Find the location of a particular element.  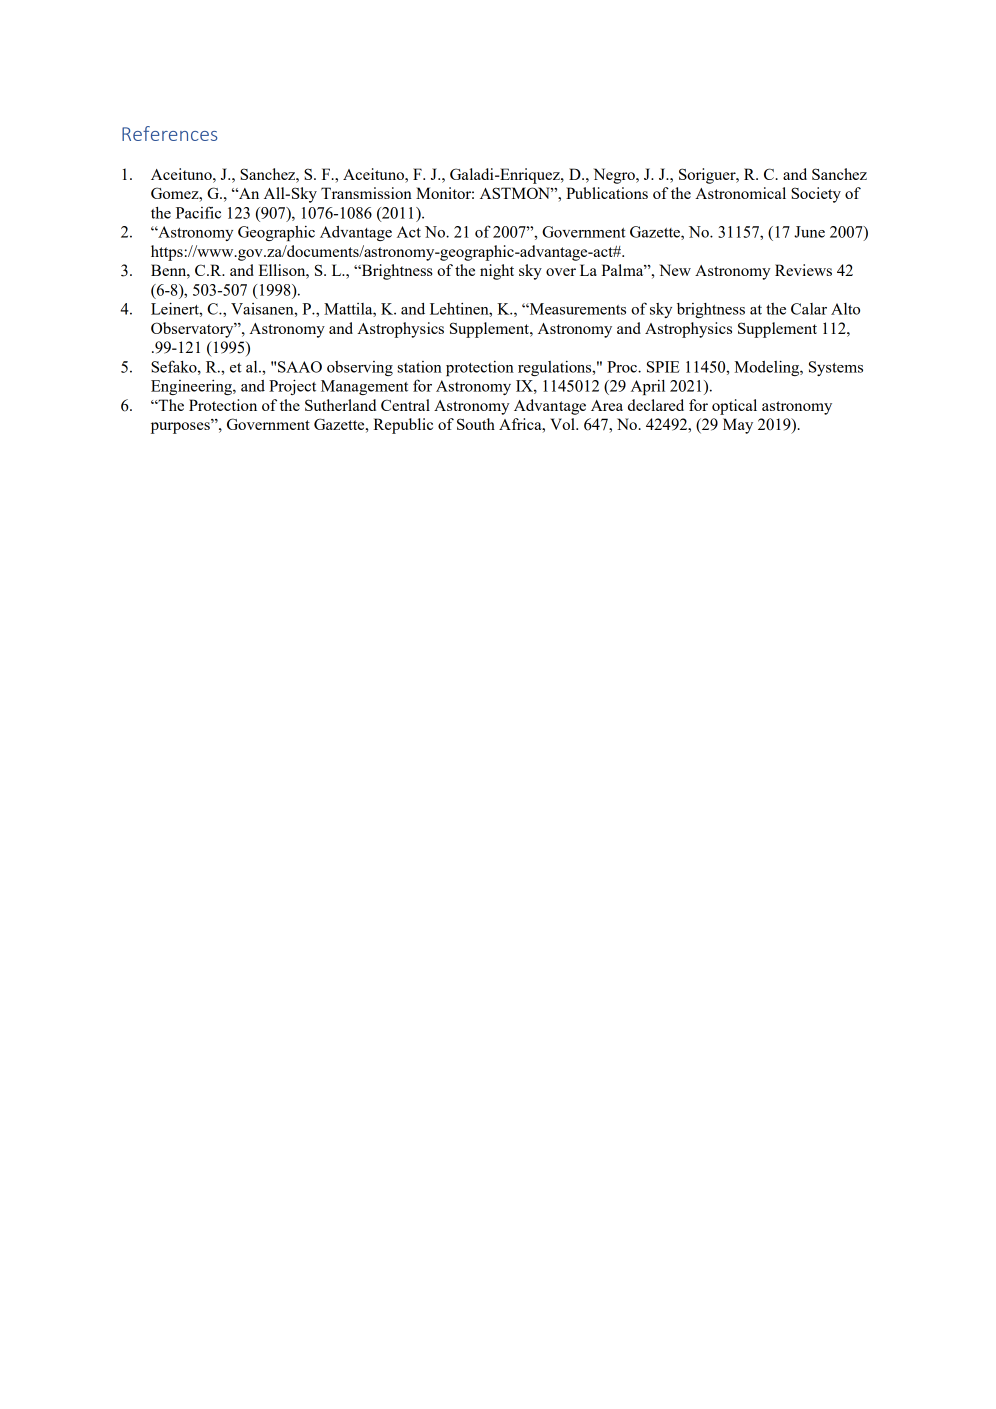

Systems is located at coordinates (836, 368).
